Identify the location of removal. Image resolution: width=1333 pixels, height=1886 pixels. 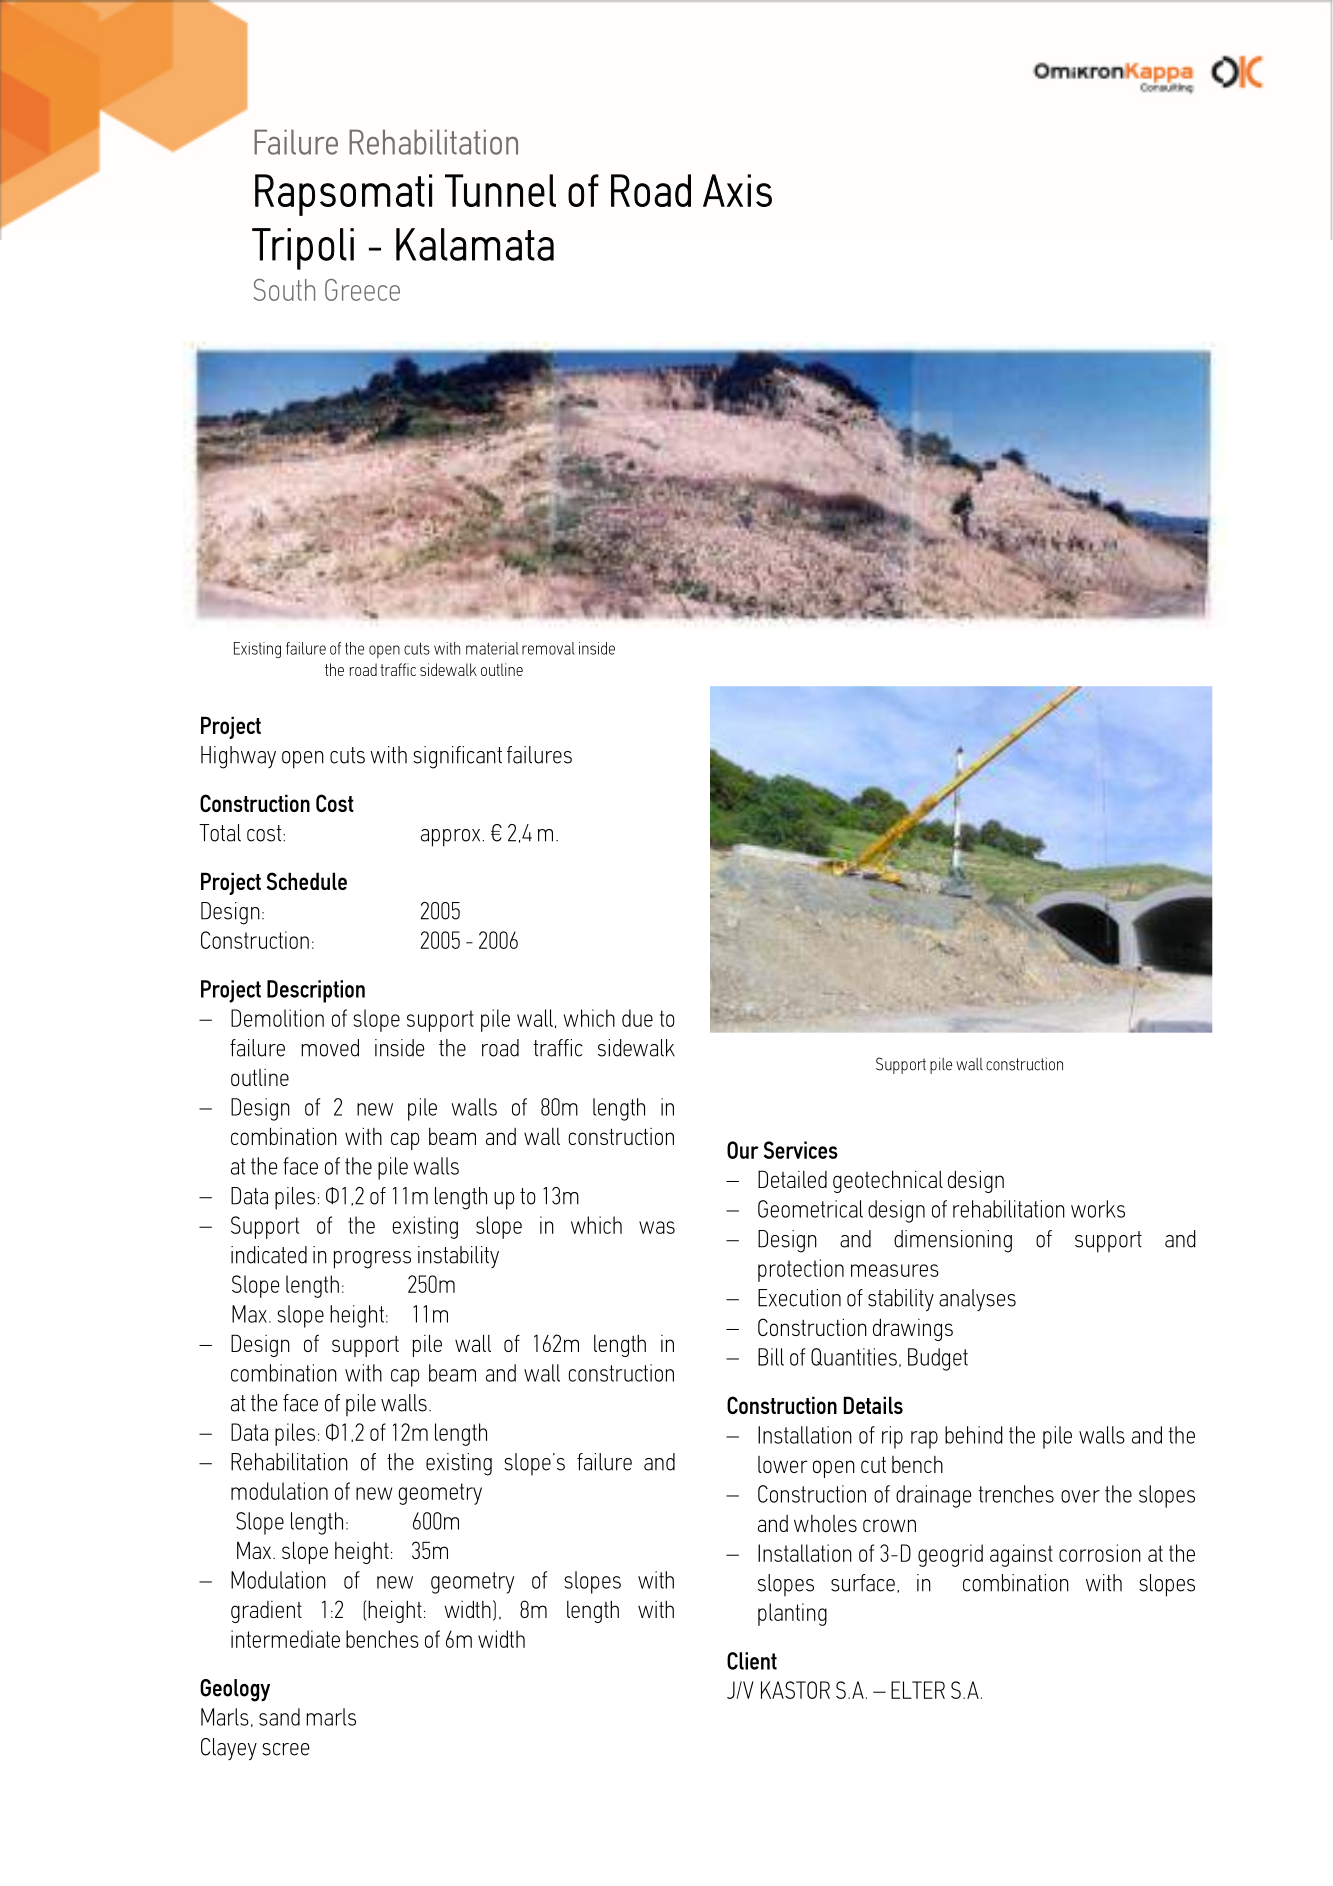
(548, 648).
